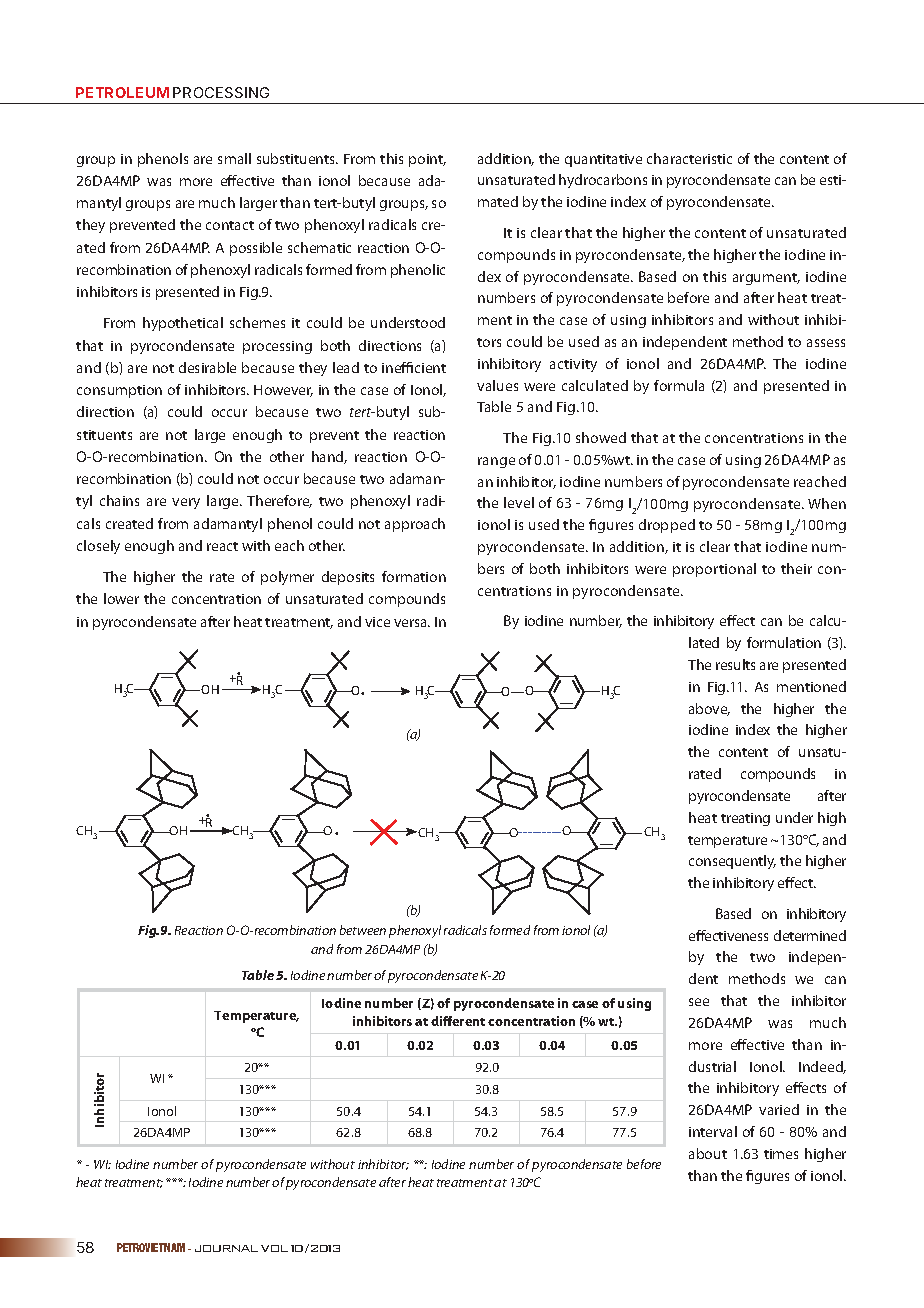 Image resolution: width=924 pixels, height=1308 pixels. What do you see at coordinates (363, 930) in the image?
I see `between` at bounding box center [363, 930].
